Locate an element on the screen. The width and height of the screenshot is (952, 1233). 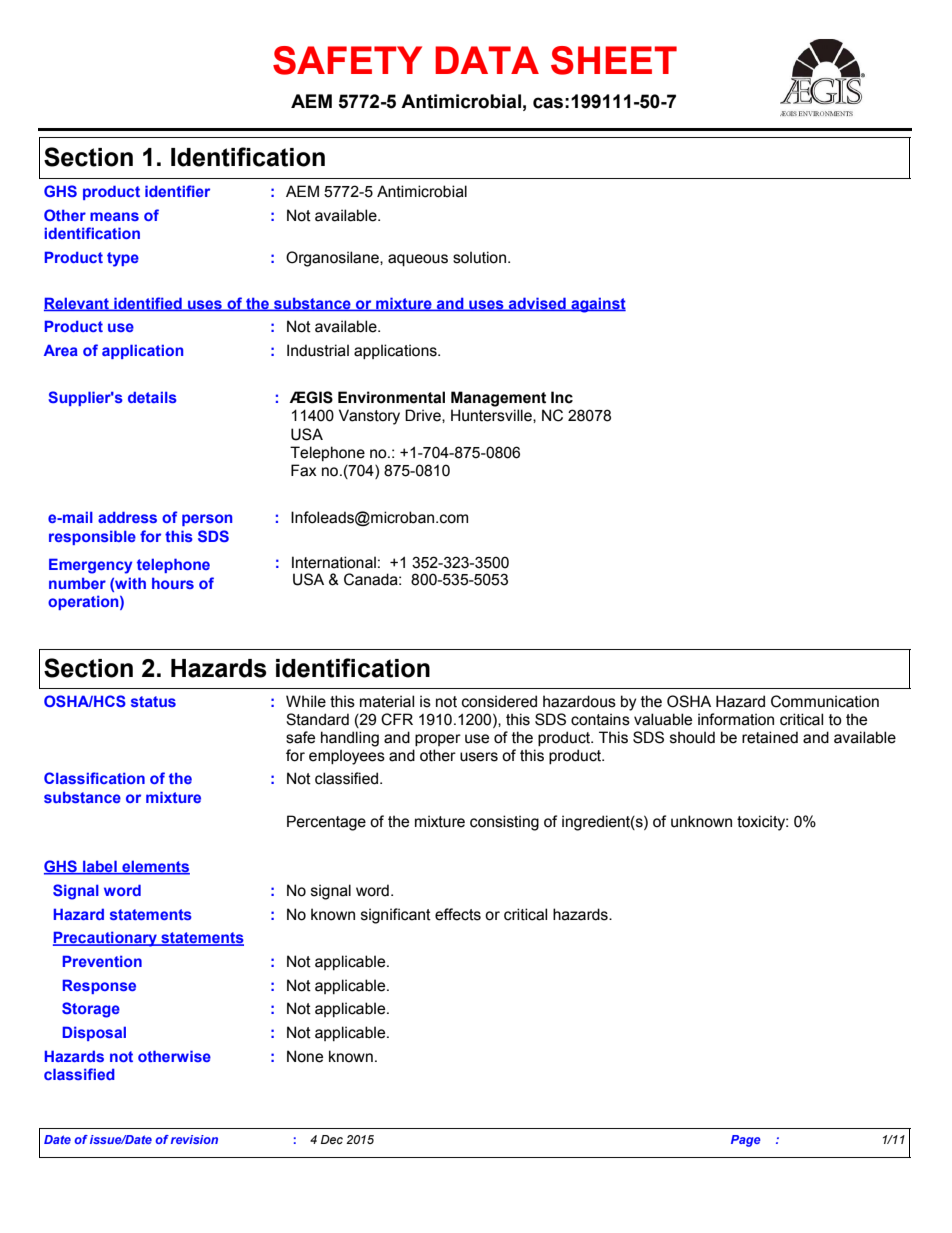
International is located at coordinates (334, 562).
